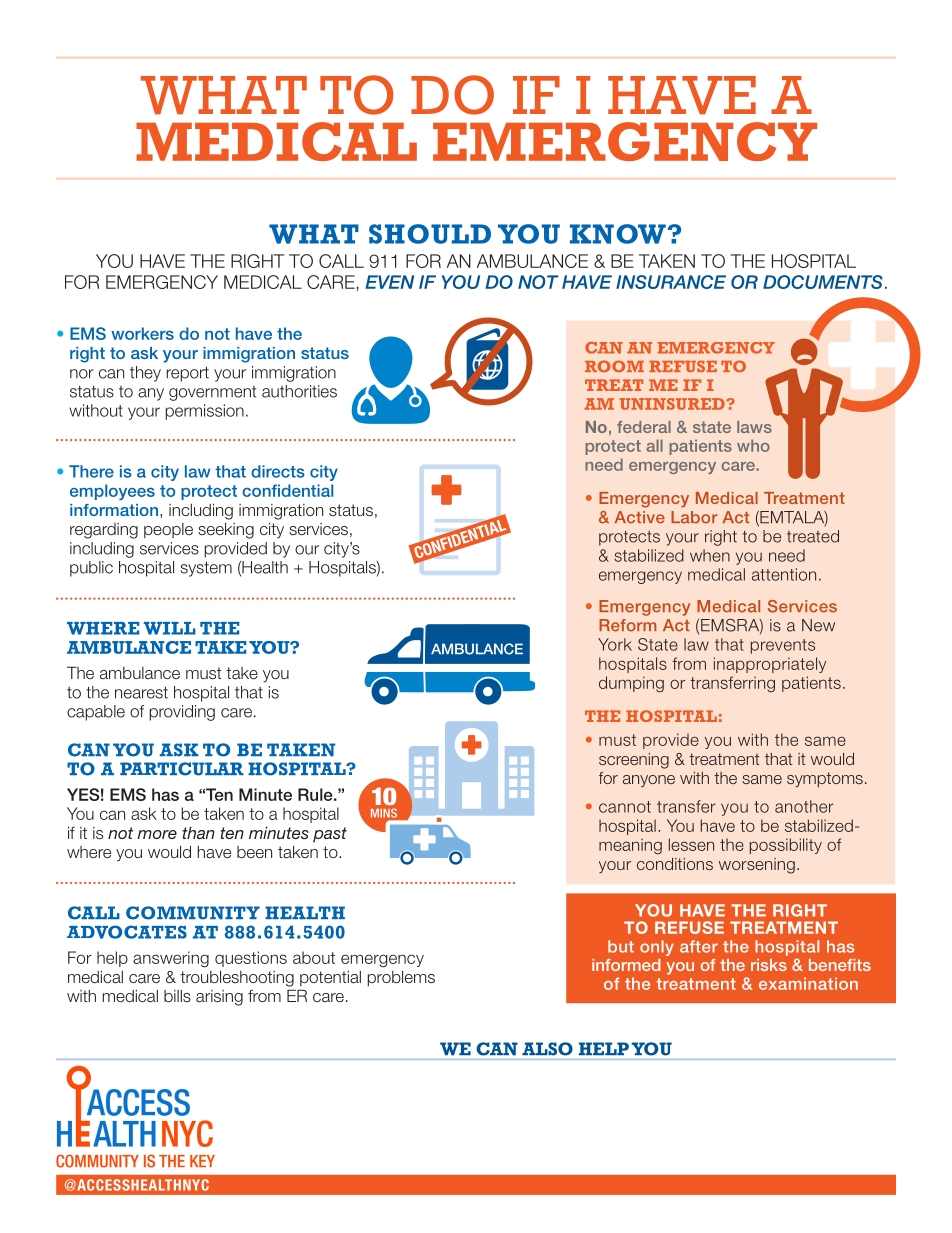 The height and width of the screenshot is (1233, 952). I want to click on worsening, so click(757, 866).
